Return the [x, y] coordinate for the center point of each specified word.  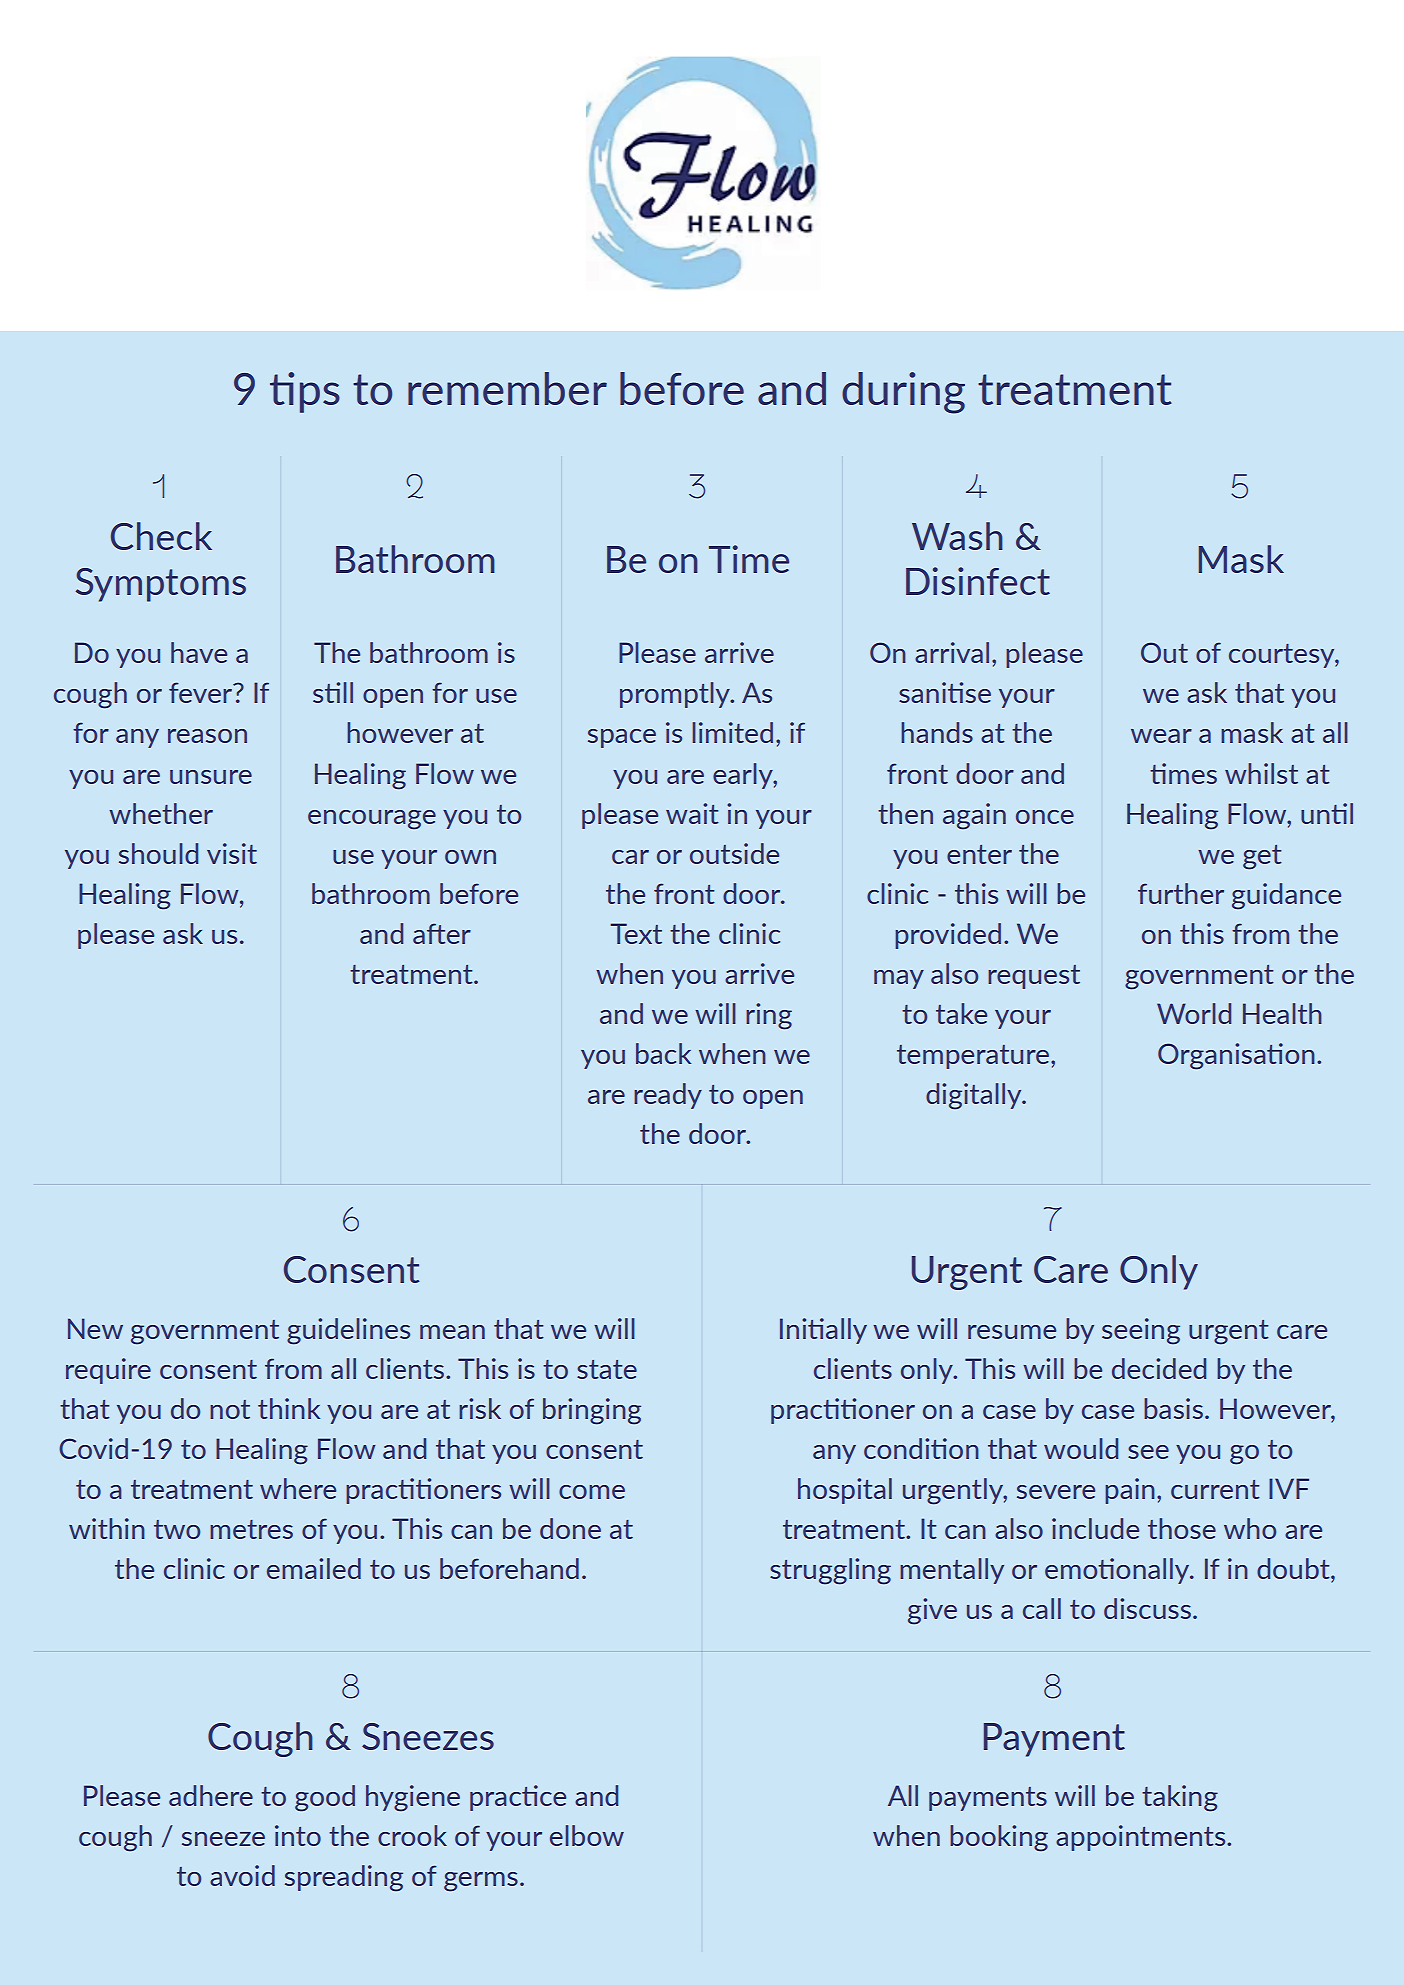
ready [668, 1096]
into [298, 1835]
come [592, 1492]
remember [507, 388]
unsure [211, 777]
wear [1161, 736]
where [298, 1488]
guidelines [348, 1331]
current [1215, 1489]
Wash [957, 536]
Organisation [1236, 1056]
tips [305, 392]
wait [692, 813]
